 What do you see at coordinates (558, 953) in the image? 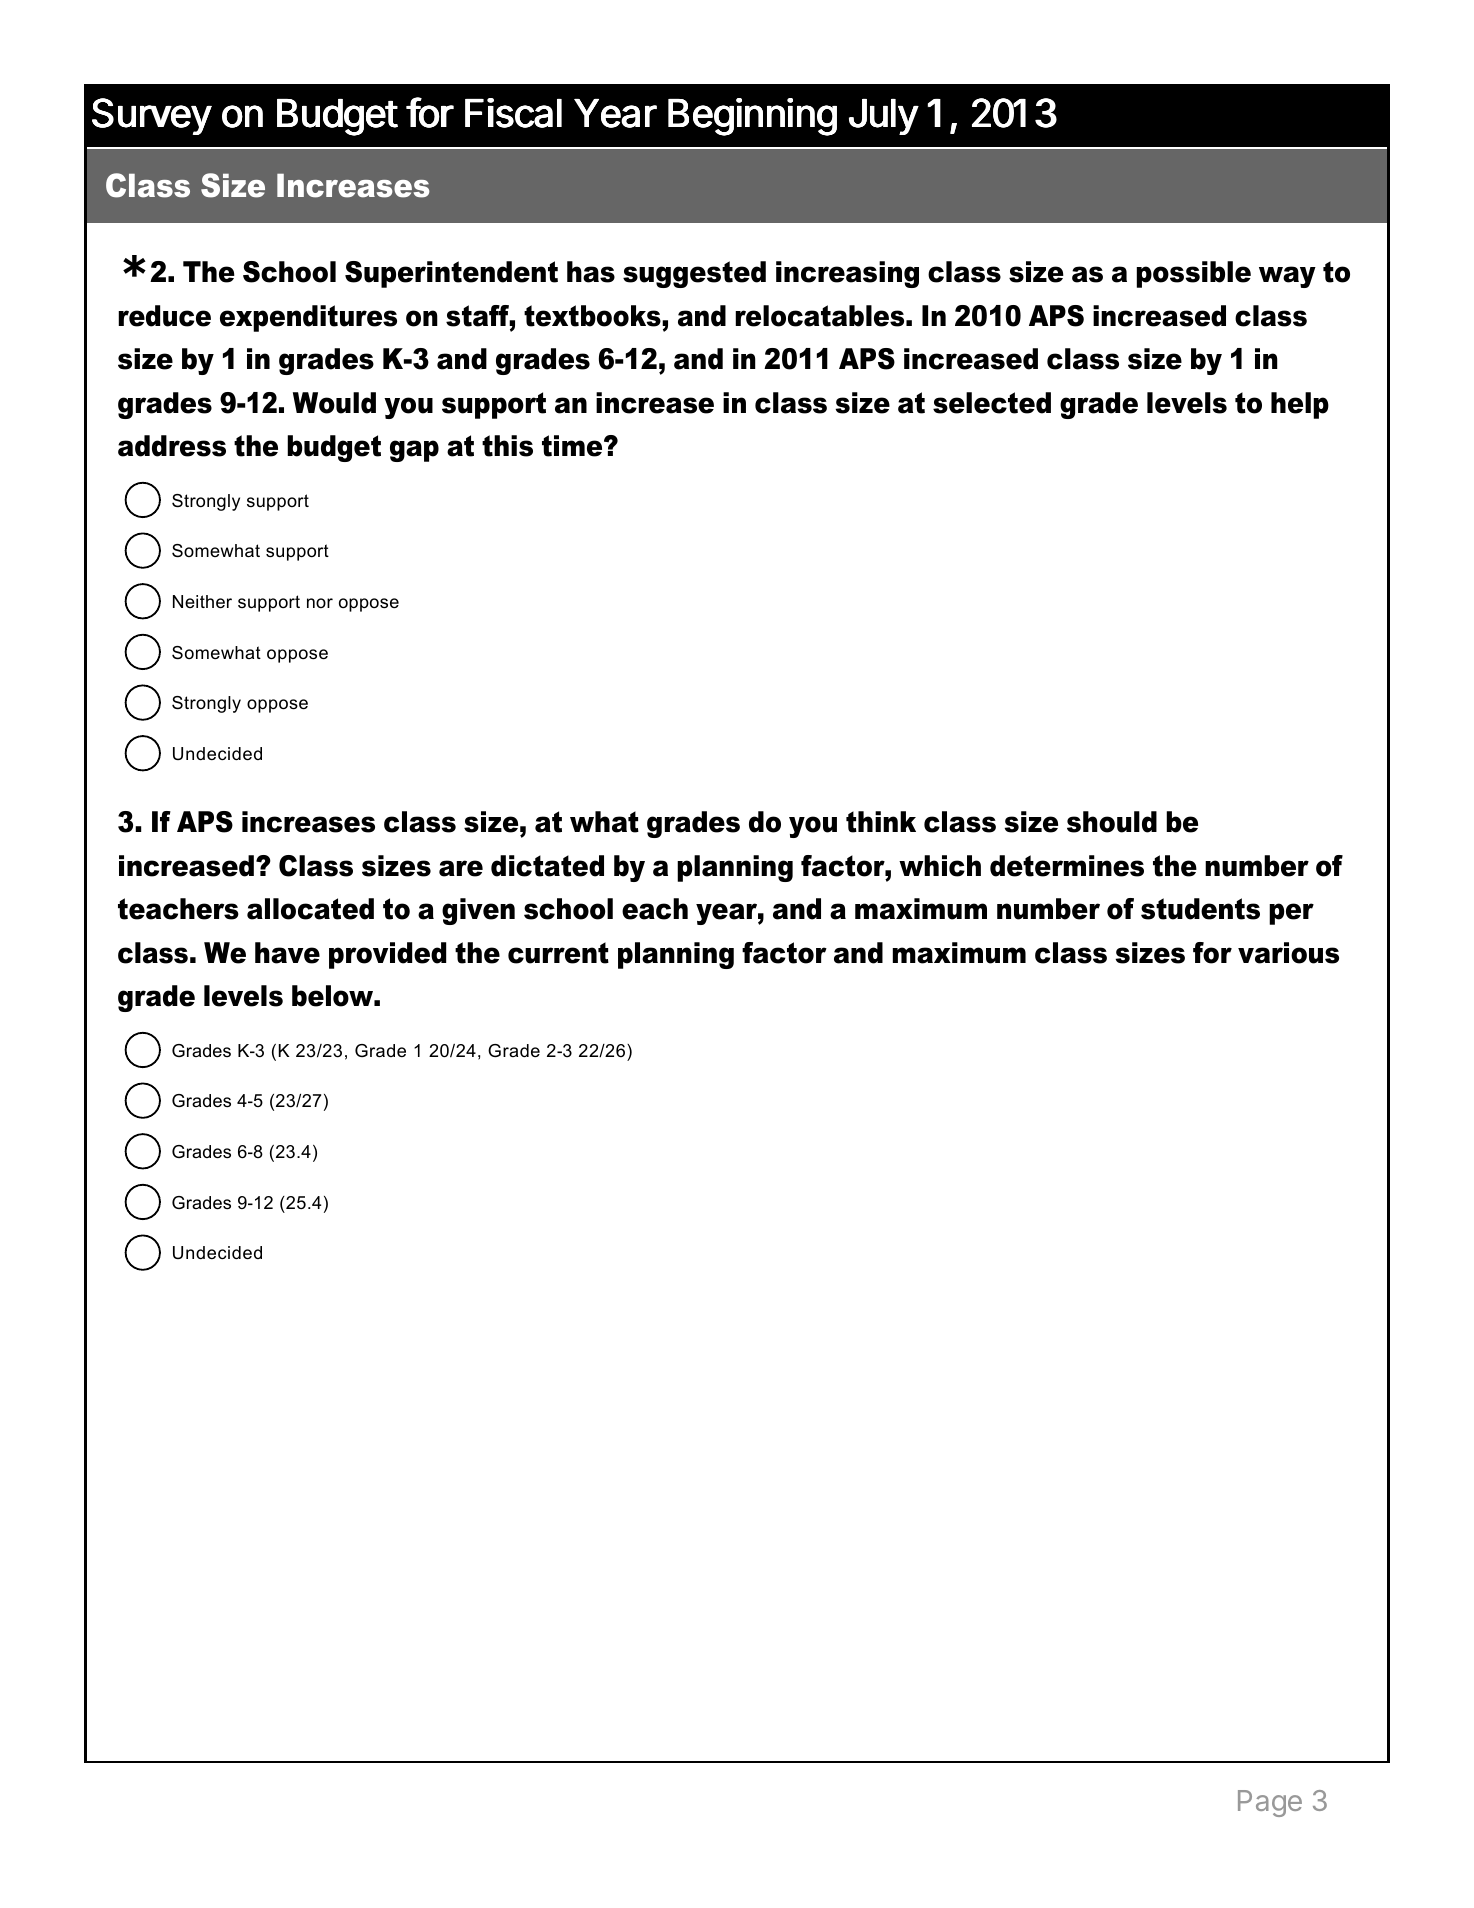
I see `current` at bounding box center [558, 953].
